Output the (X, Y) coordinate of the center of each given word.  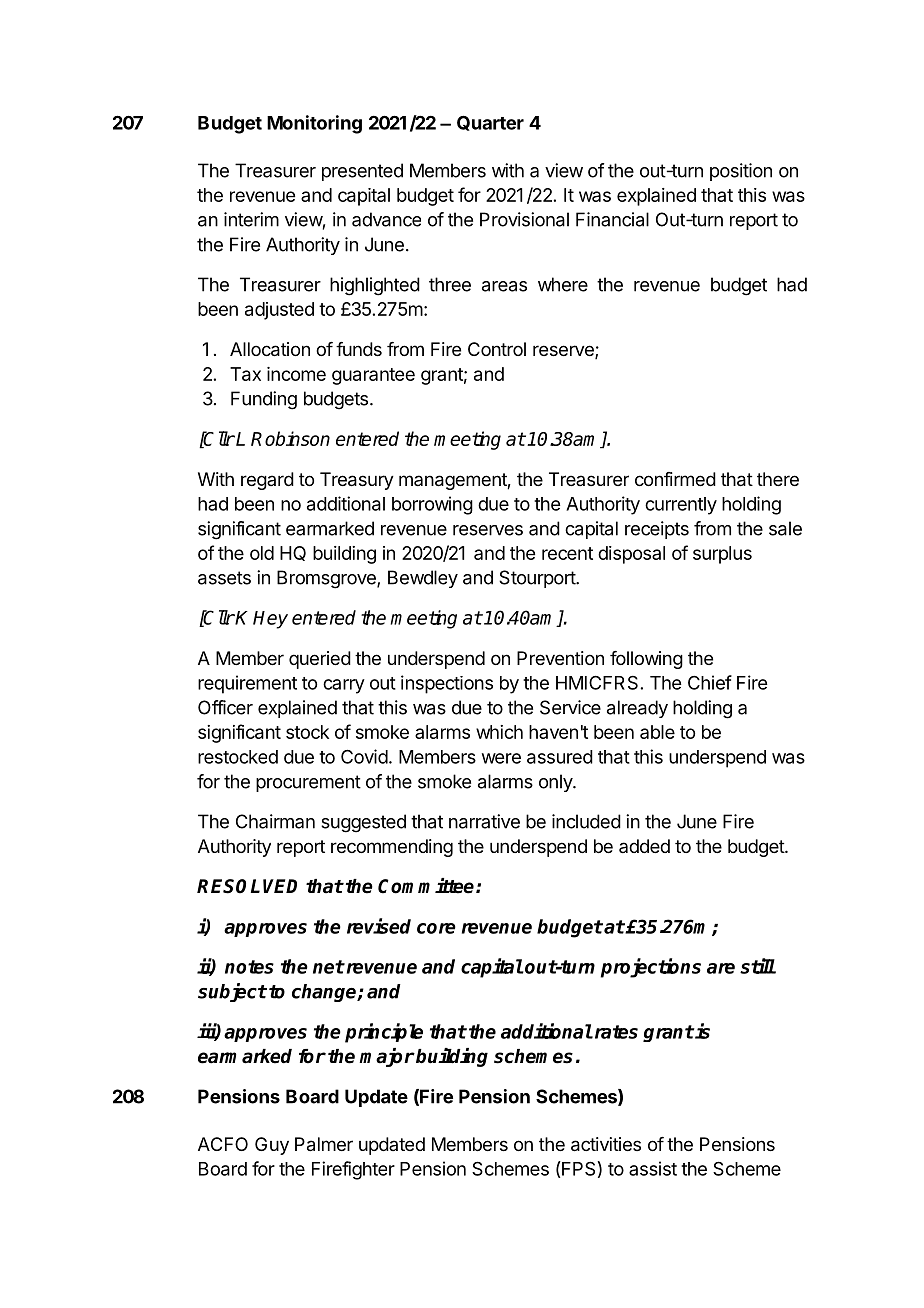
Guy (272, 1146)
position (741, 172)
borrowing (432, 505)
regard (267, 481)
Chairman (275, 821)
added (644, 846)
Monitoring (314, 124)
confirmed (675, 479)
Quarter (490, 123)
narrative (484, 821)
